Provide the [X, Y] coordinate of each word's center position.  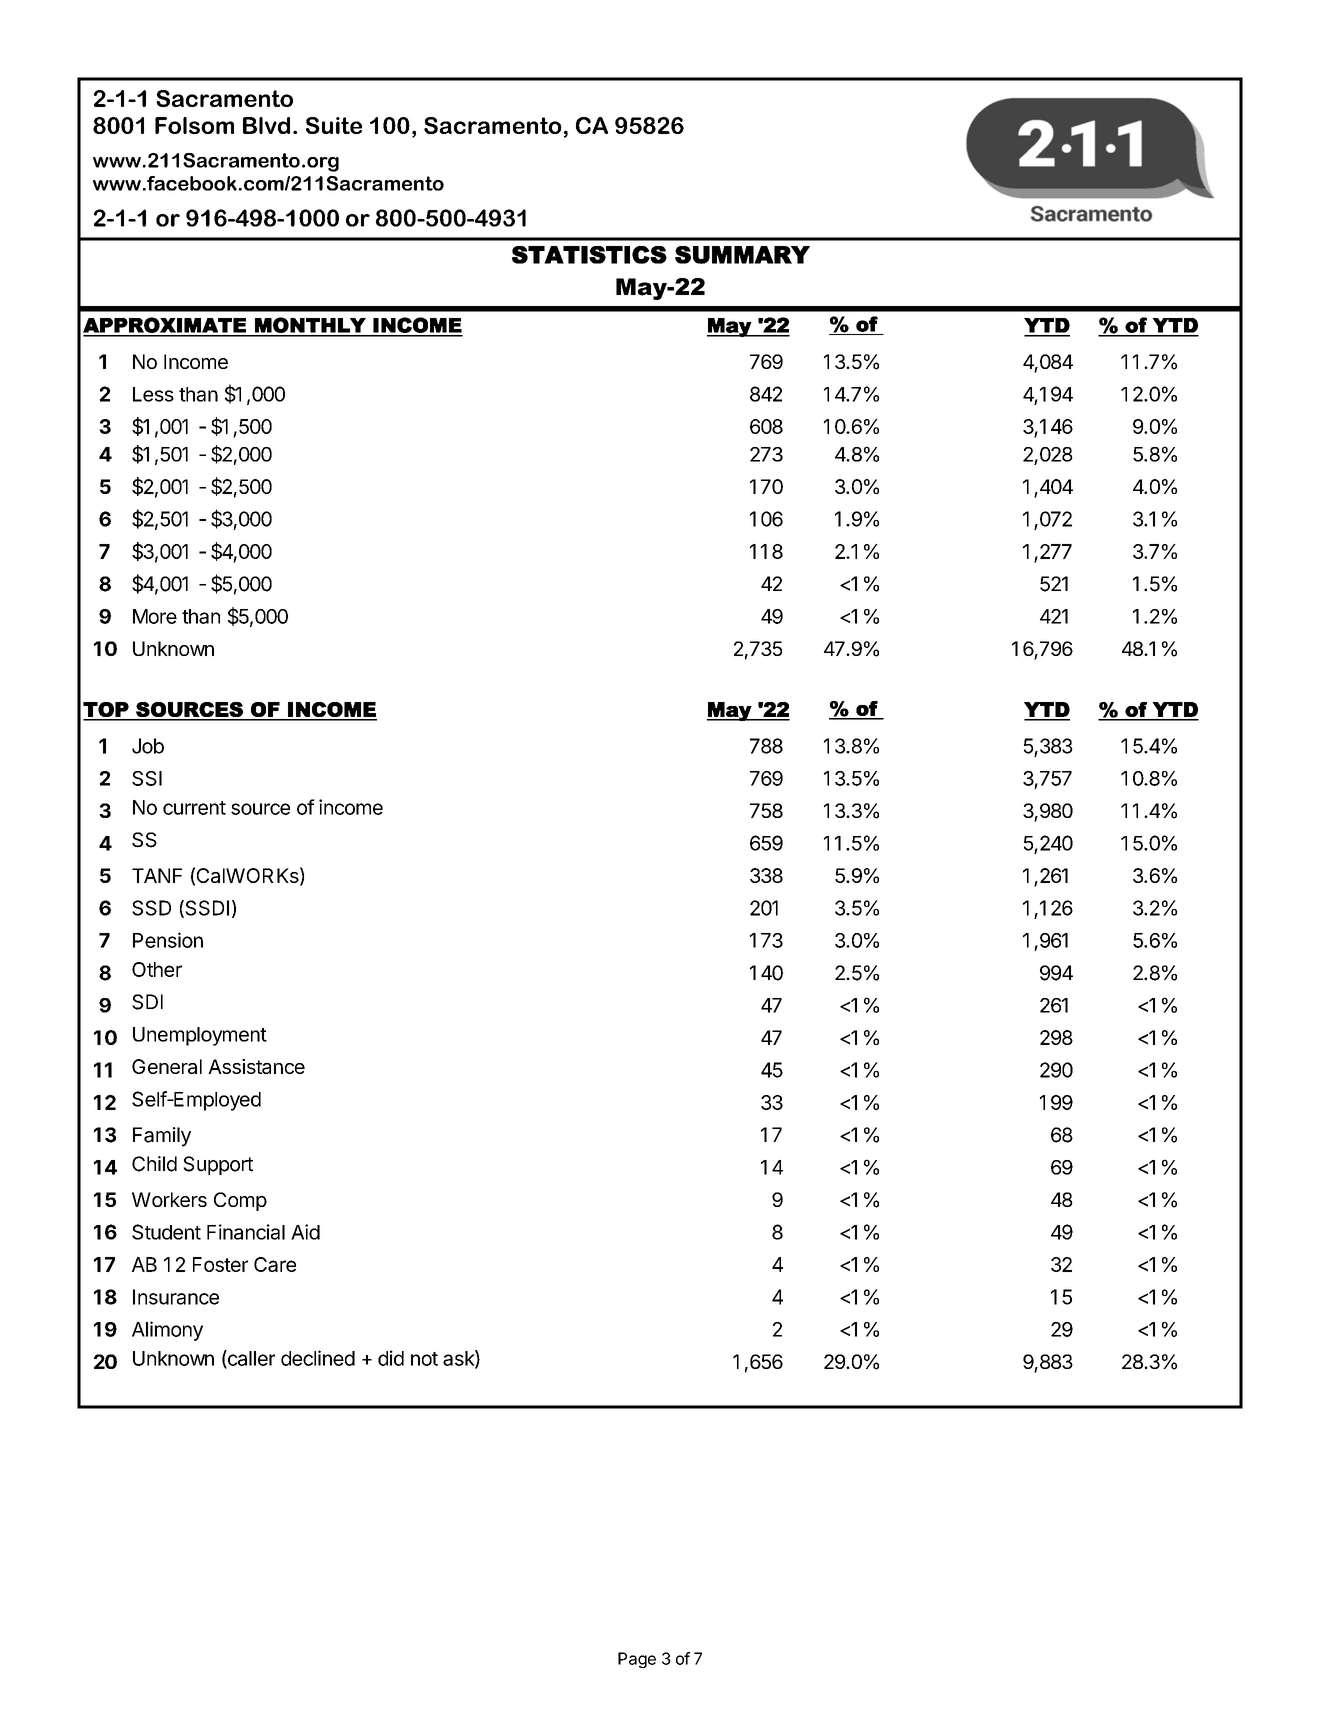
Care [275, 1264]
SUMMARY [742, 255]
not [424, 1359]
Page [637, 1660]
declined [318, 1358]
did [391, 1358]
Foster [220, 1264]
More [155, 616]
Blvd [266, 125]
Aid [305, 1232]
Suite [334, 125]
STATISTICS [589, 255]
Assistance [256, 1066]
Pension [168, 940]
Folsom [194, 125]
